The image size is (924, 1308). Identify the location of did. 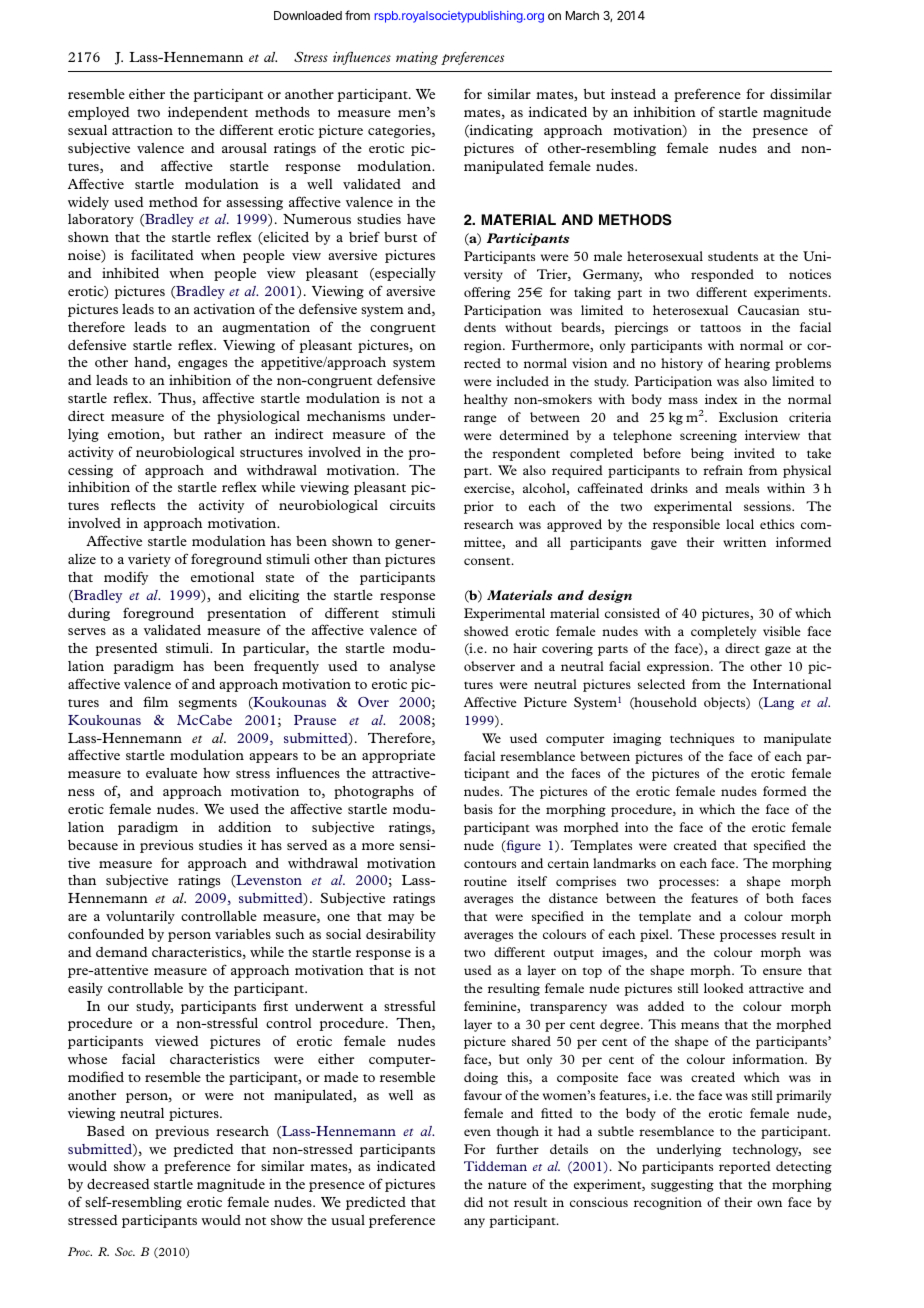
(473, 1202).
